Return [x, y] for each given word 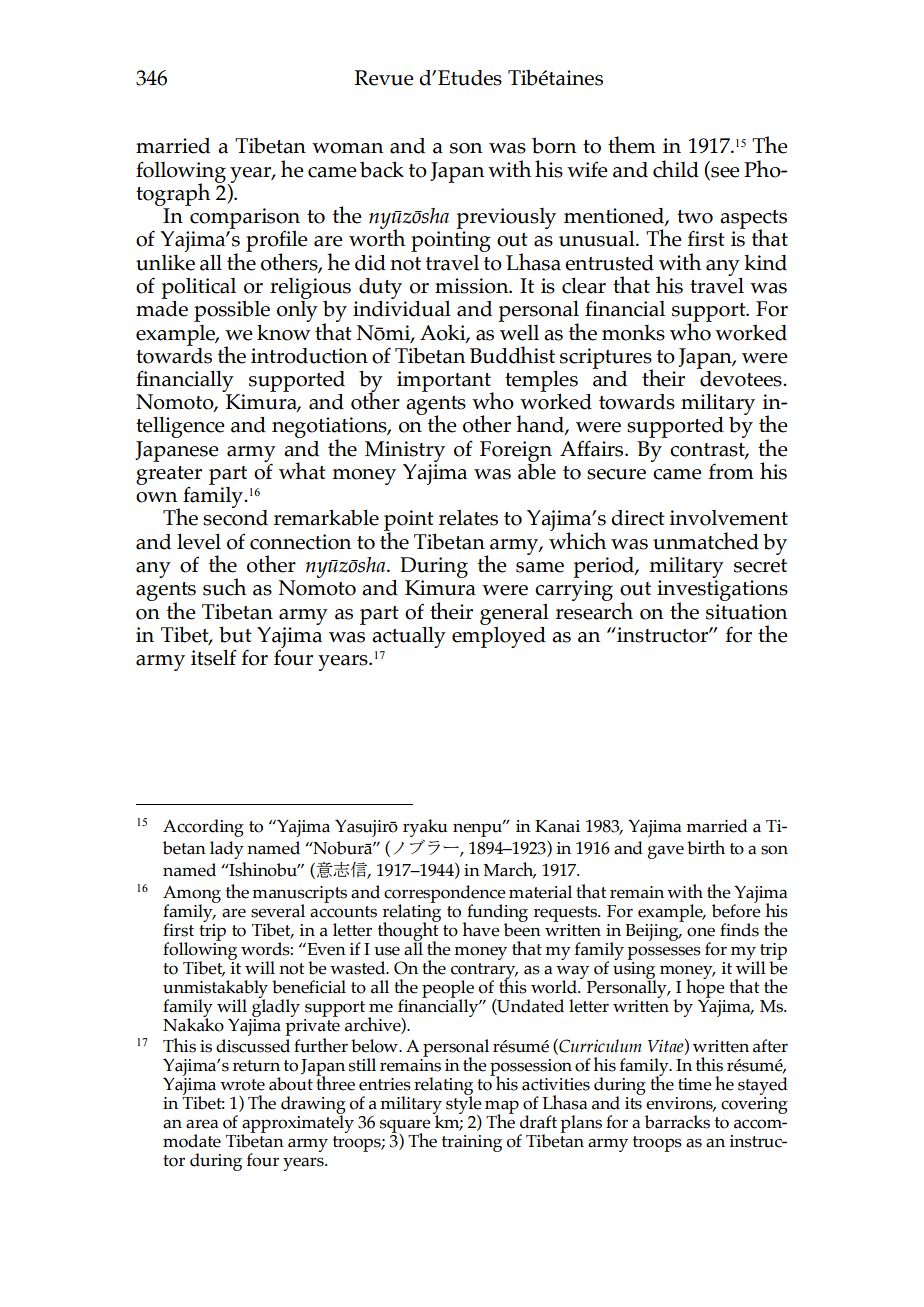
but [235, 634]
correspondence [445, 895]
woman [348, 148]
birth [706, 847]
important [445, 382]
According [203, 828]
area [202, 1124]
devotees [741, 377]
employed [499, 636]
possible [232, 311]
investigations [722, 591]
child [676, 169]
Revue [383, 78]
